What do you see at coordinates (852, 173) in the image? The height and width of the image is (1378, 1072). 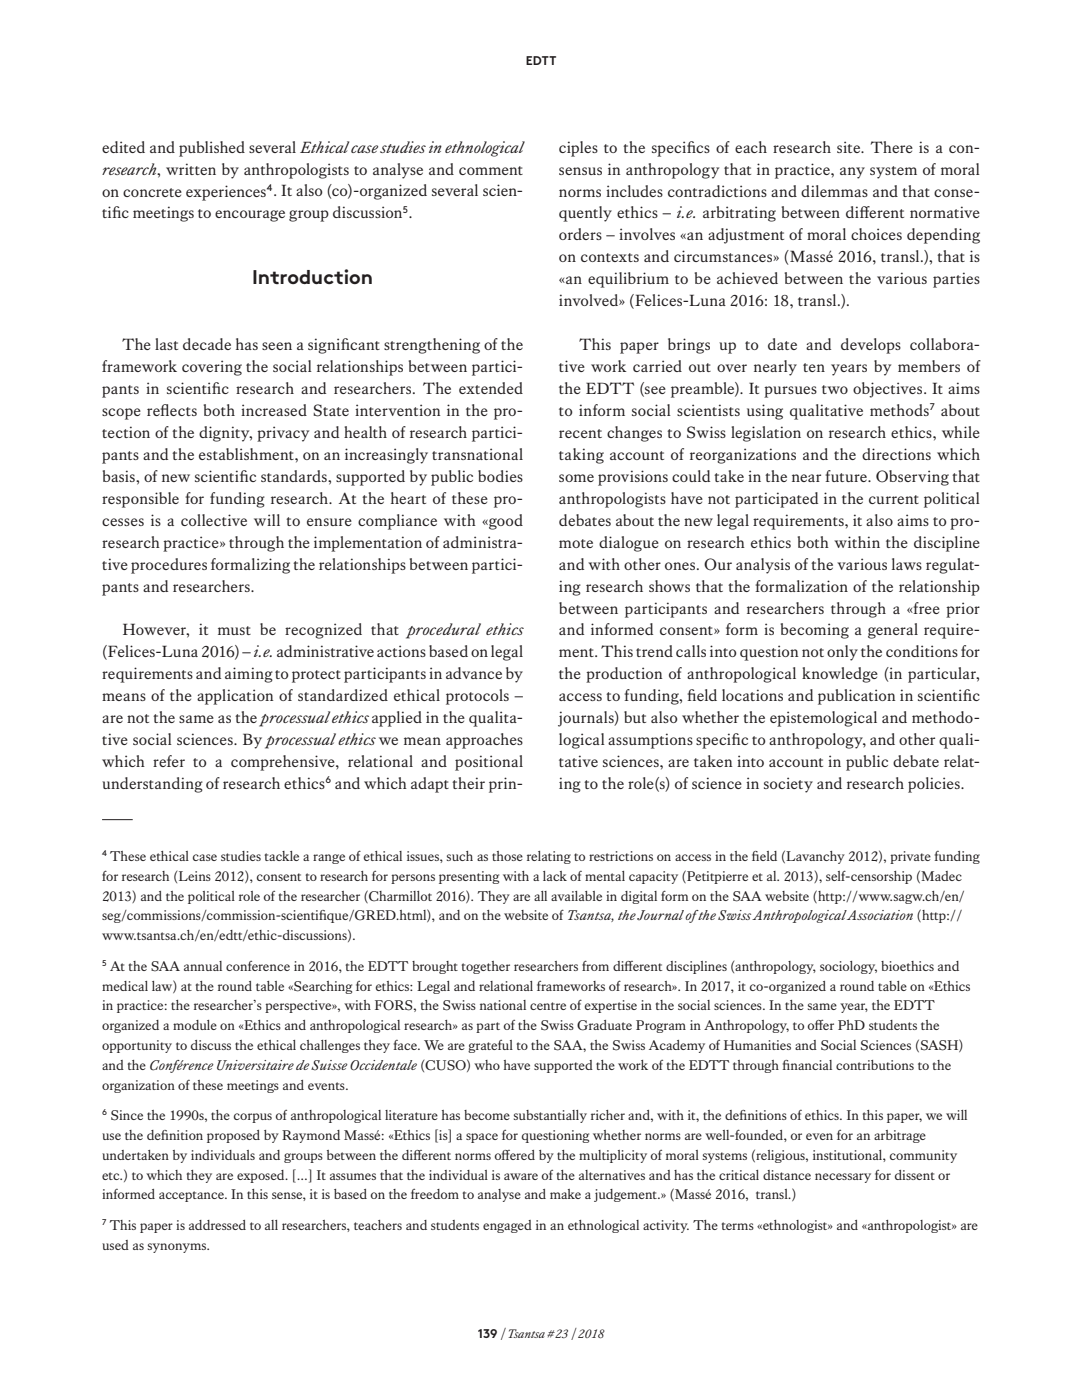 I see `any` at bounding box center [852, 173].
